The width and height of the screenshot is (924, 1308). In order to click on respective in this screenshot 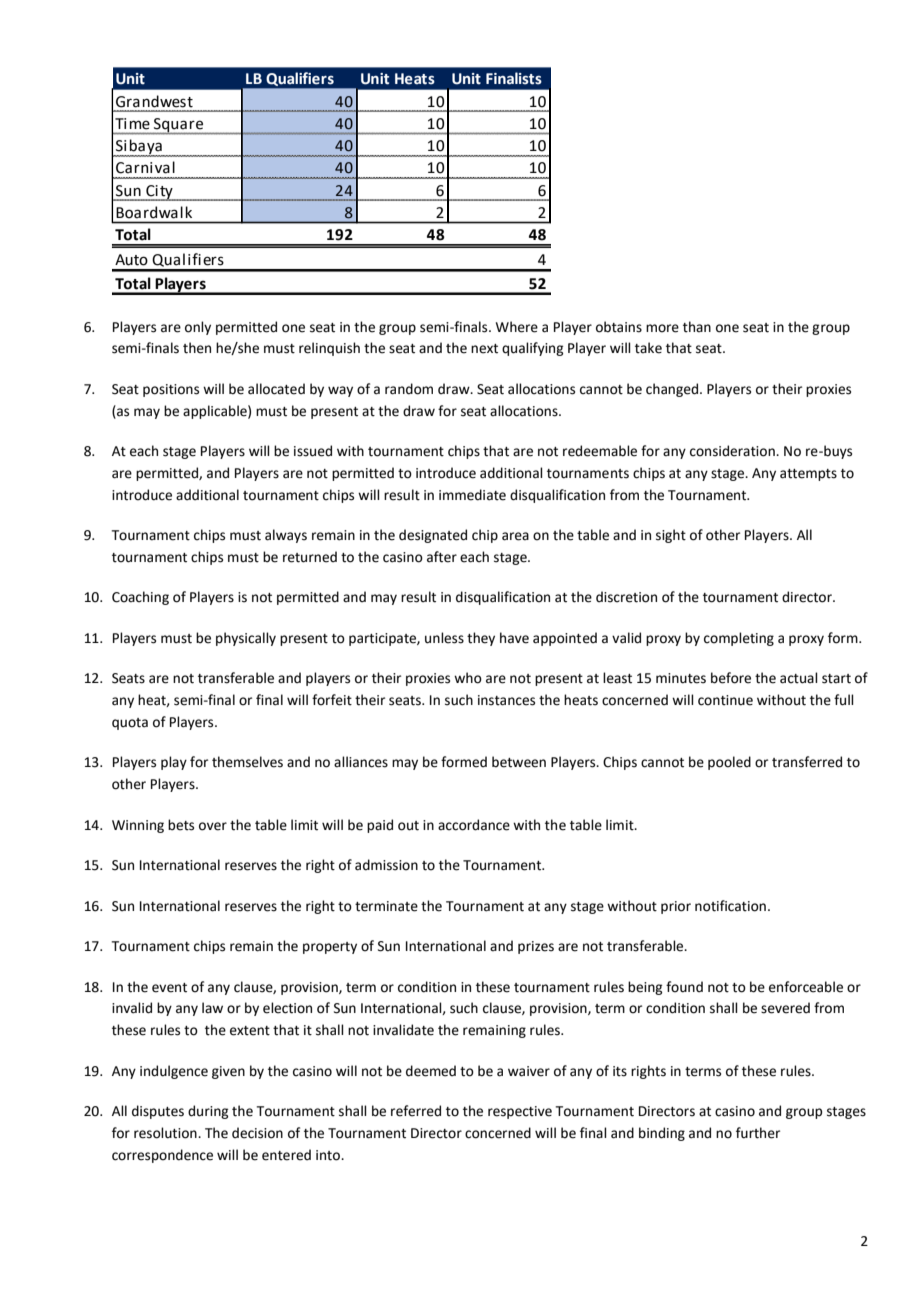, I will do `click(520, 1112)`.
